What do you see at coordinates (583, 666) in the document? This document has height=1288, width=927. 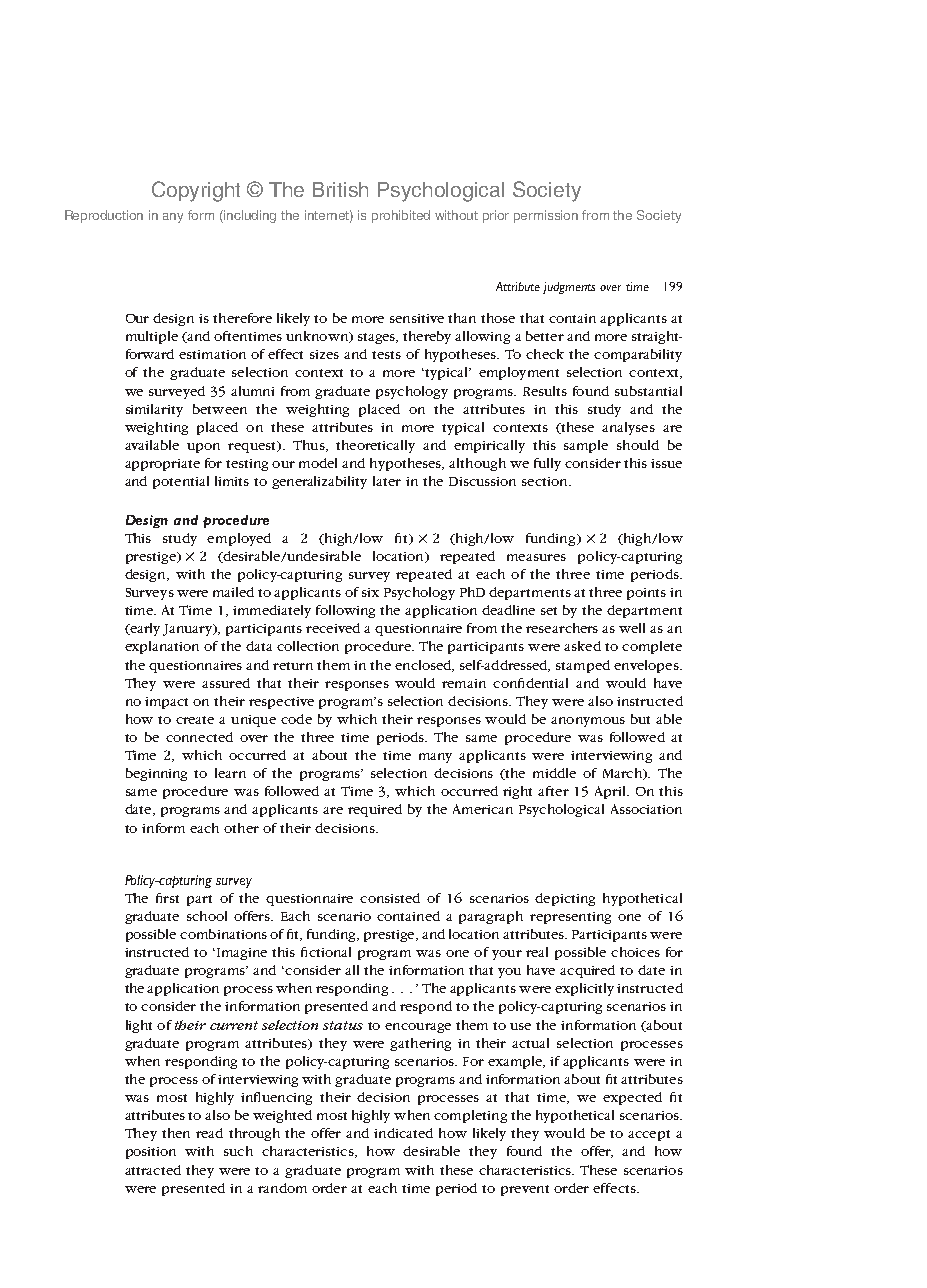 I see `stamped` at bounding box center [583, 666].
